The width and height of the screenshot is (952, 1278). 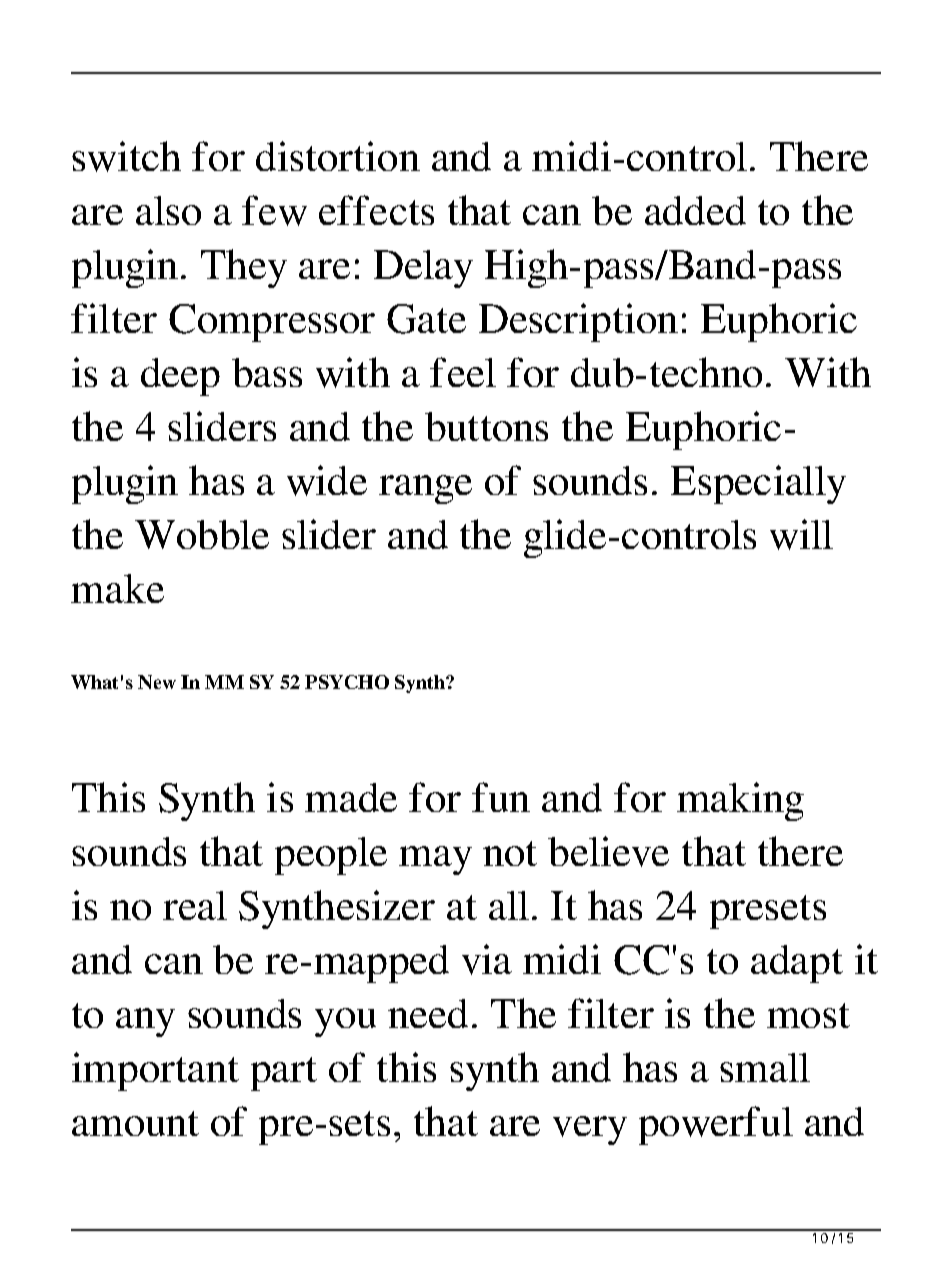 What do you see at coordinates (155, 1071) in the screenshot?
I see `important` at bounding box center [155, 1071].
